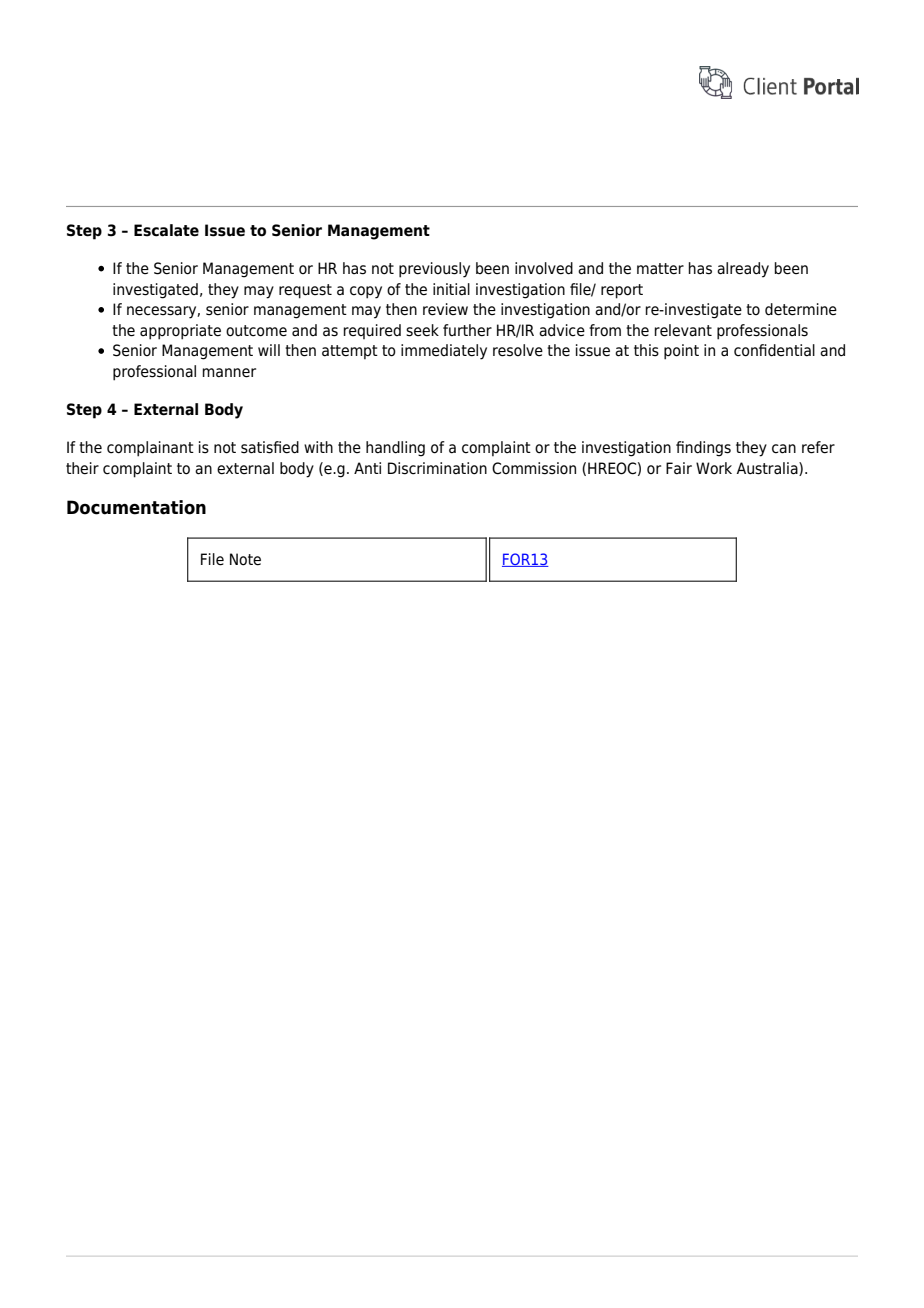 The image size is (924, 1308). What do you see at coordinates (82, 468) in the image?
I see `their` at bounding box center [82, 468].
